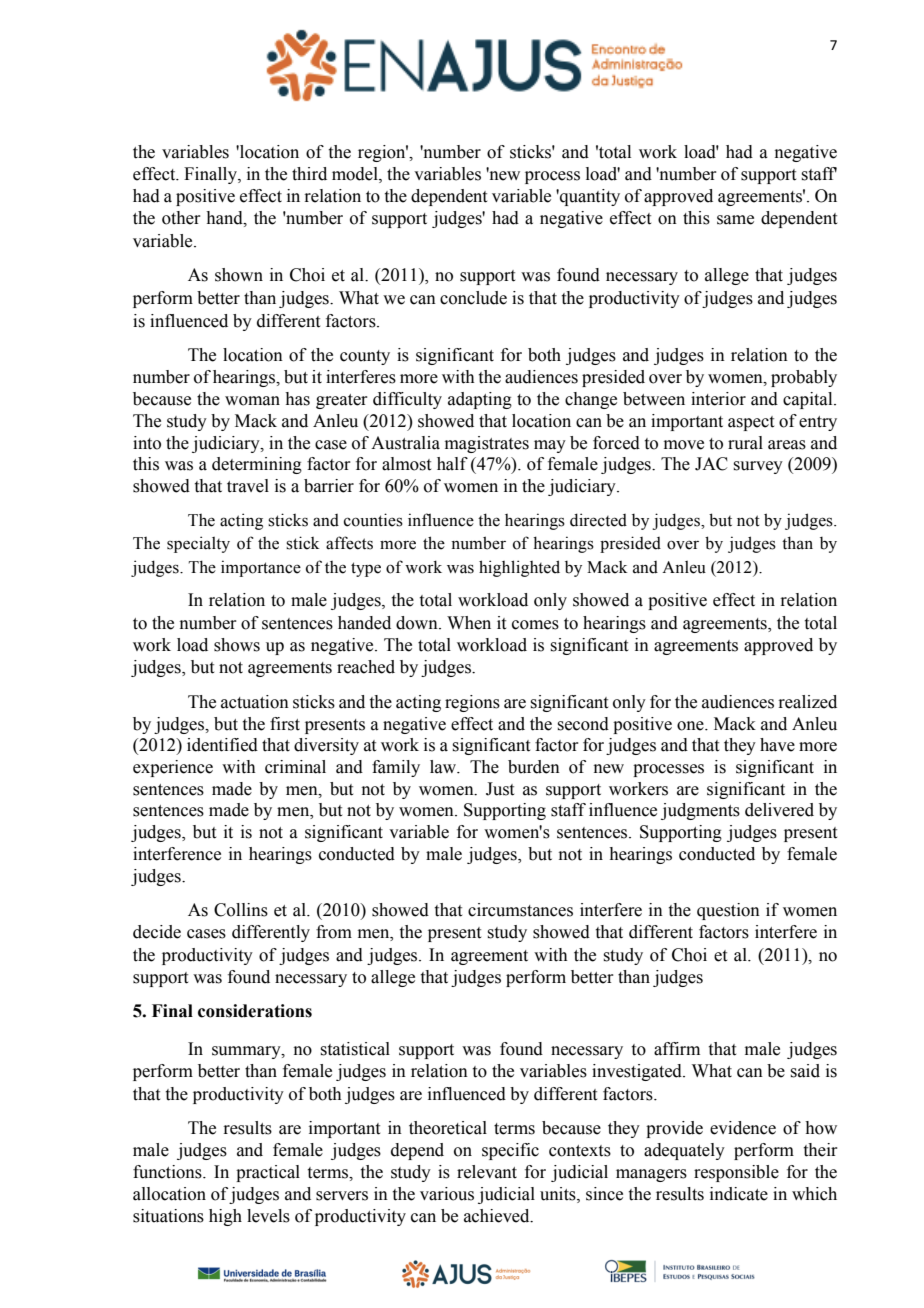 The height and width of the screenshot is (1308, 924). Describe the element at coordinates (268, 1173) in the screenshot. I see `practical` at that location.
